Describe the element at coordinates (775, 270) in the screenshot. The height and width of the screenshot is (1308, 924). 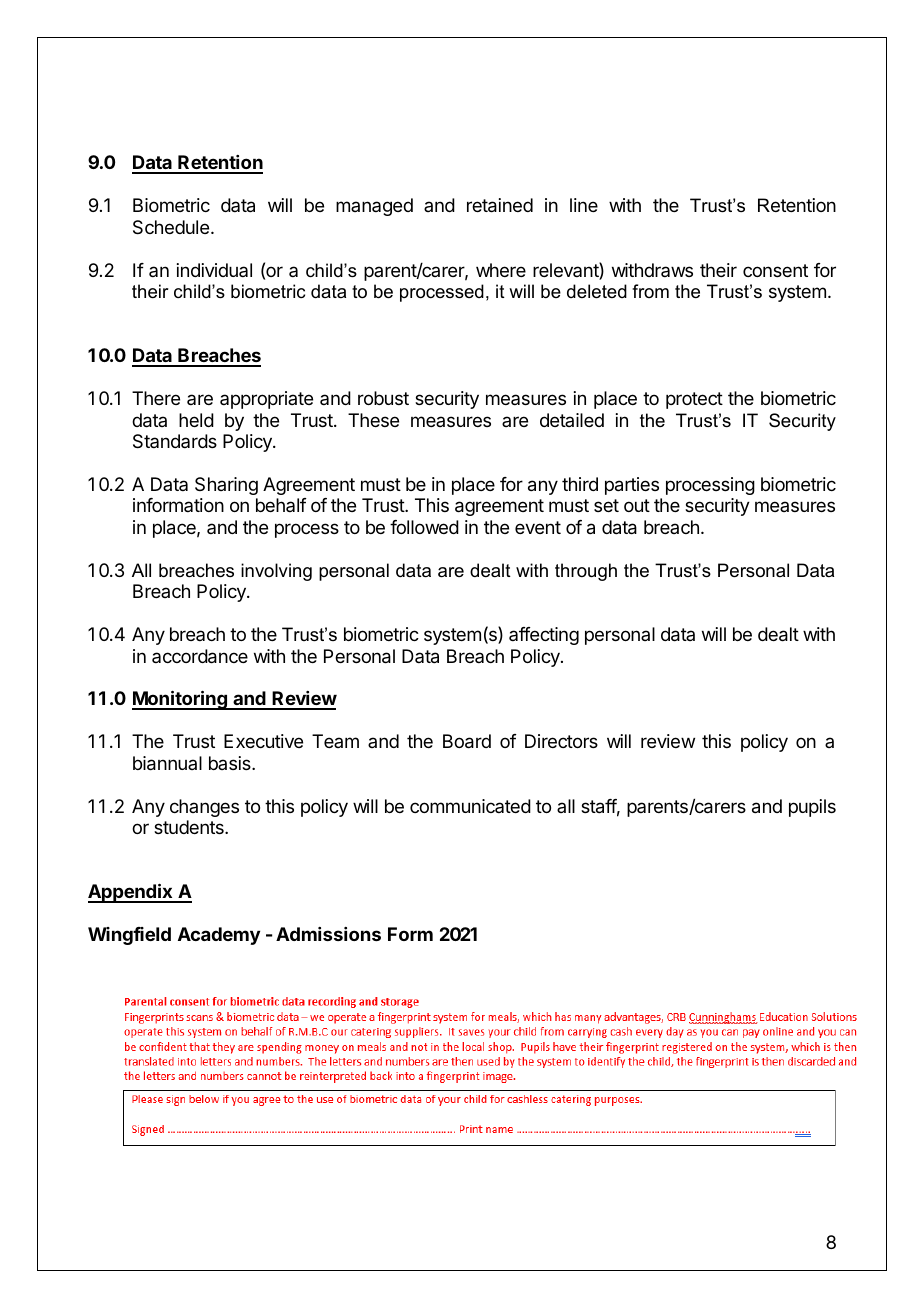
I see `consent` at that location.
